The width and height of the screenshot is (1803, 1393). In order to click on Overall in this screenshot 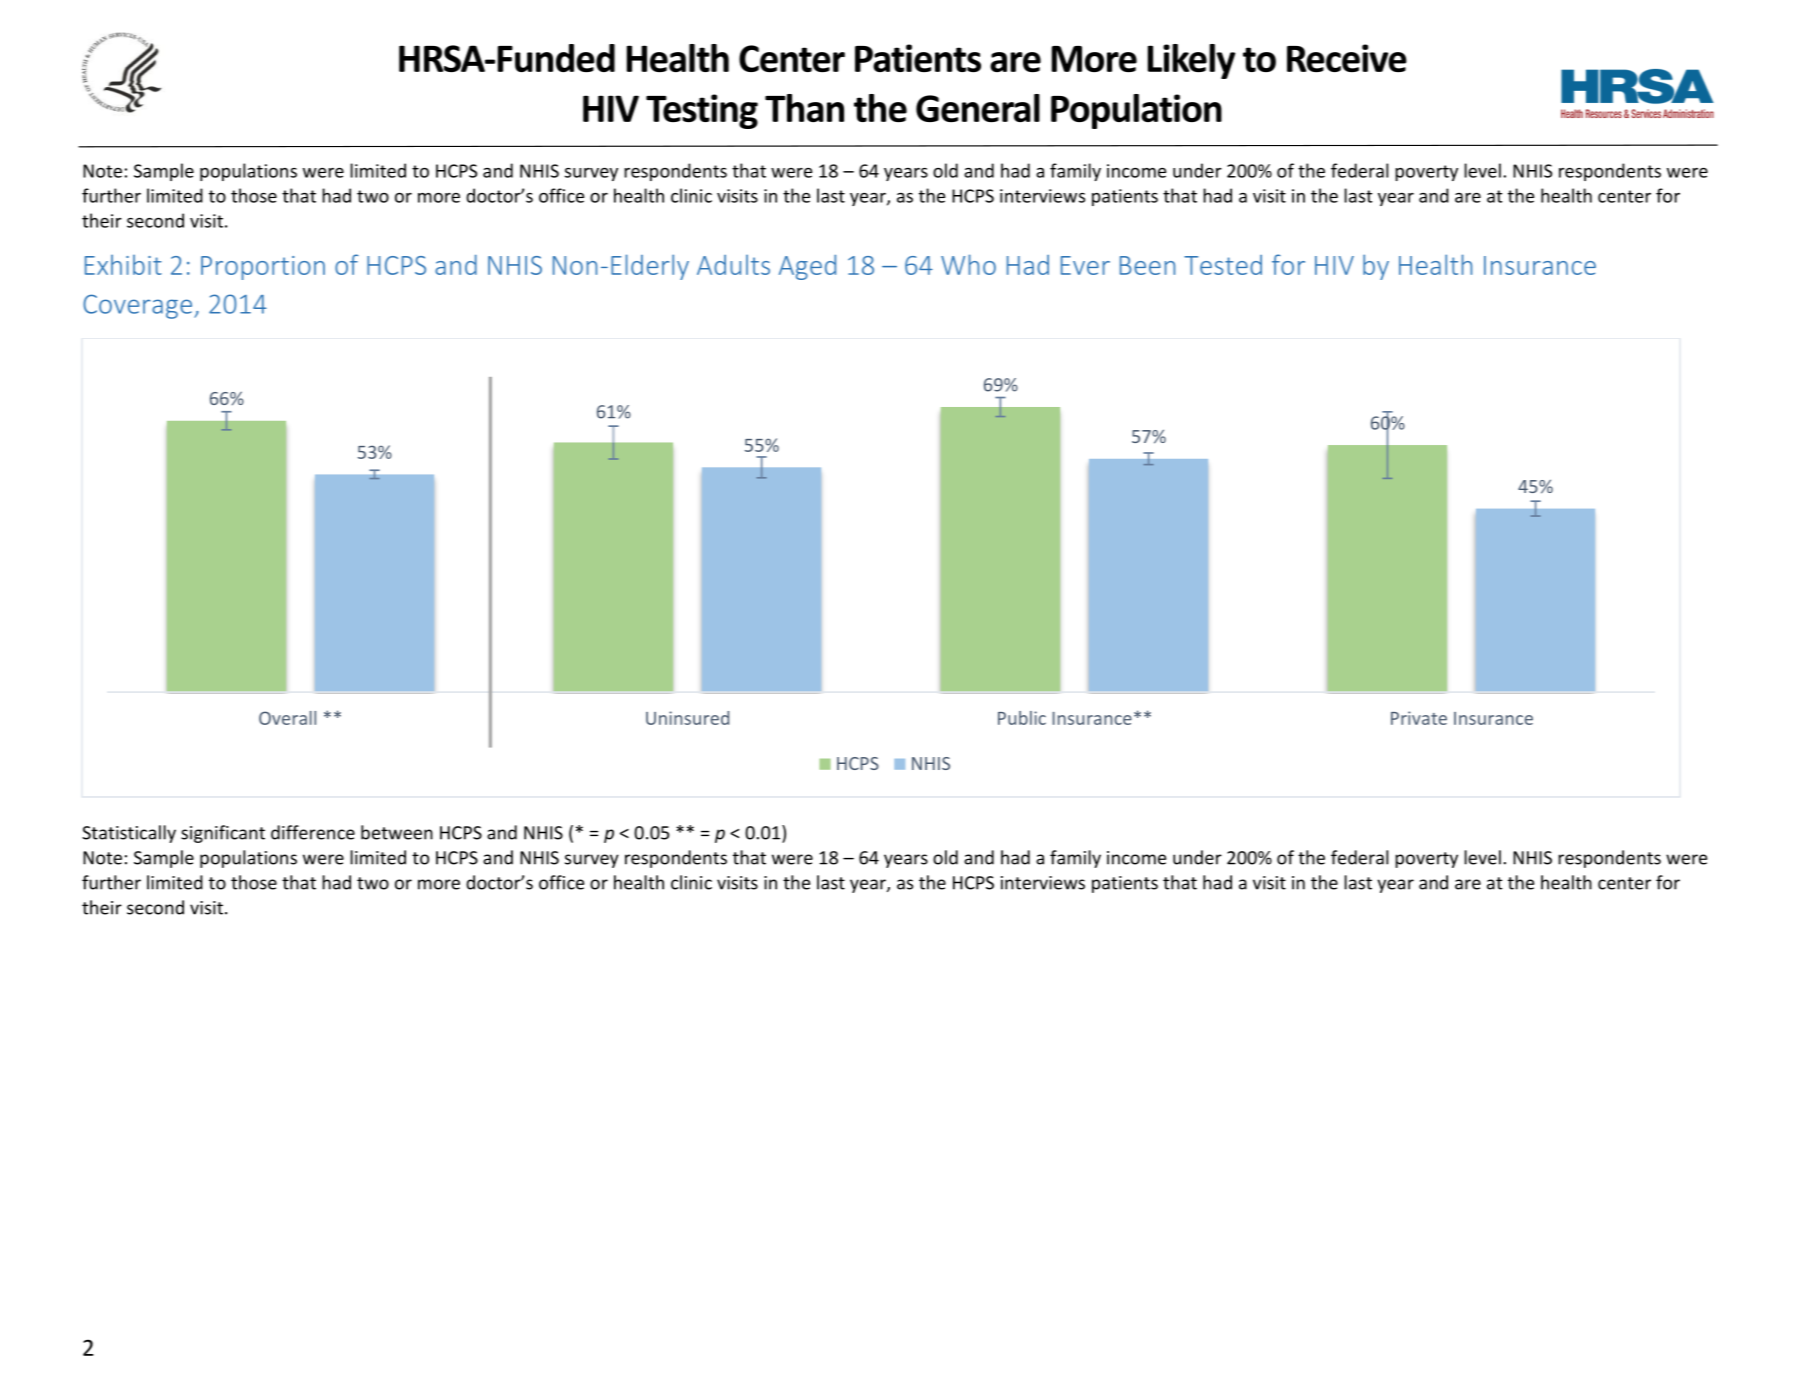, I will do `click(287, 718)`.
